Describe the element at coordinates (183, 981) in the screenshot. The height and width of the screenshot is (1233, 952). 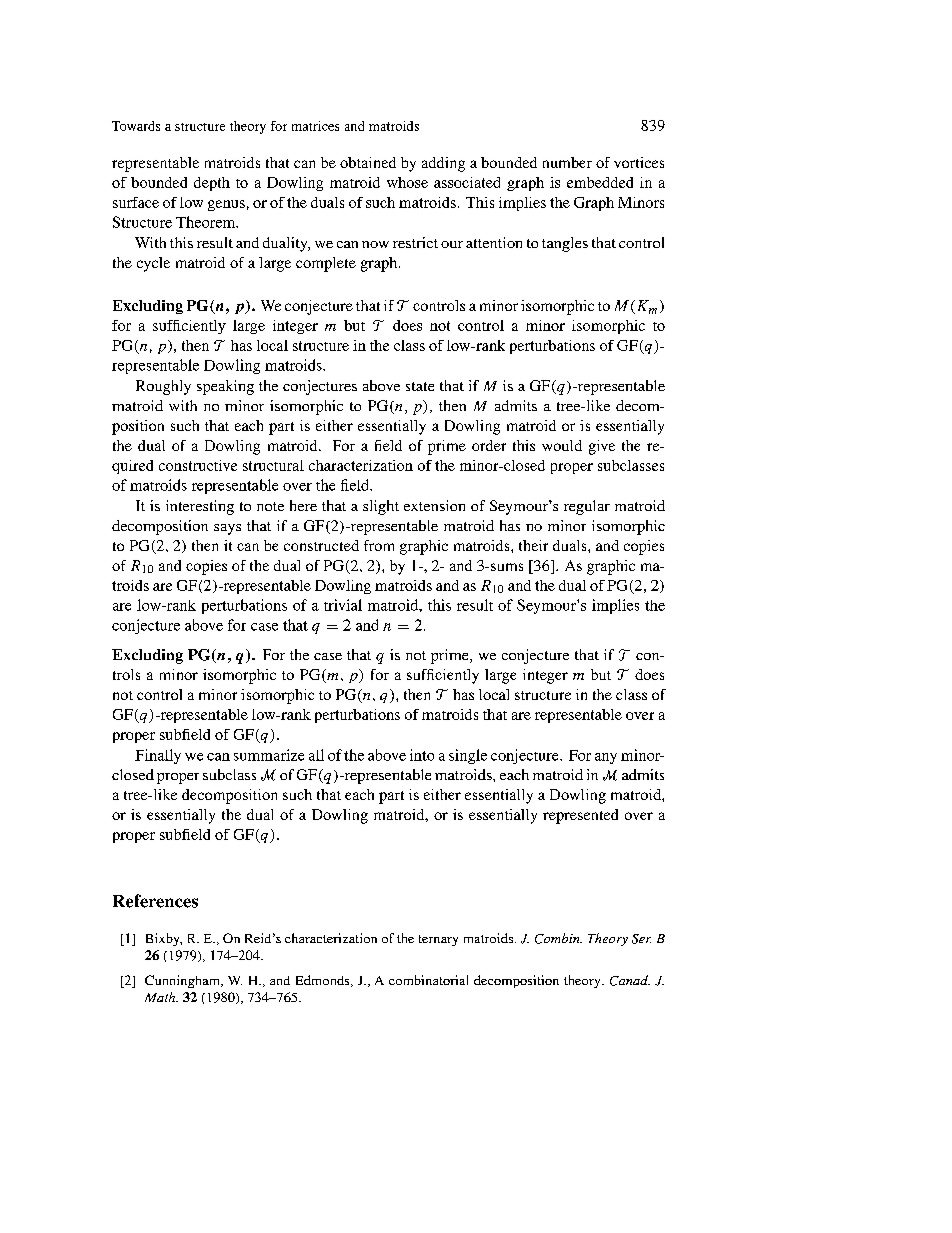
I see `Cunningham` at that location.
